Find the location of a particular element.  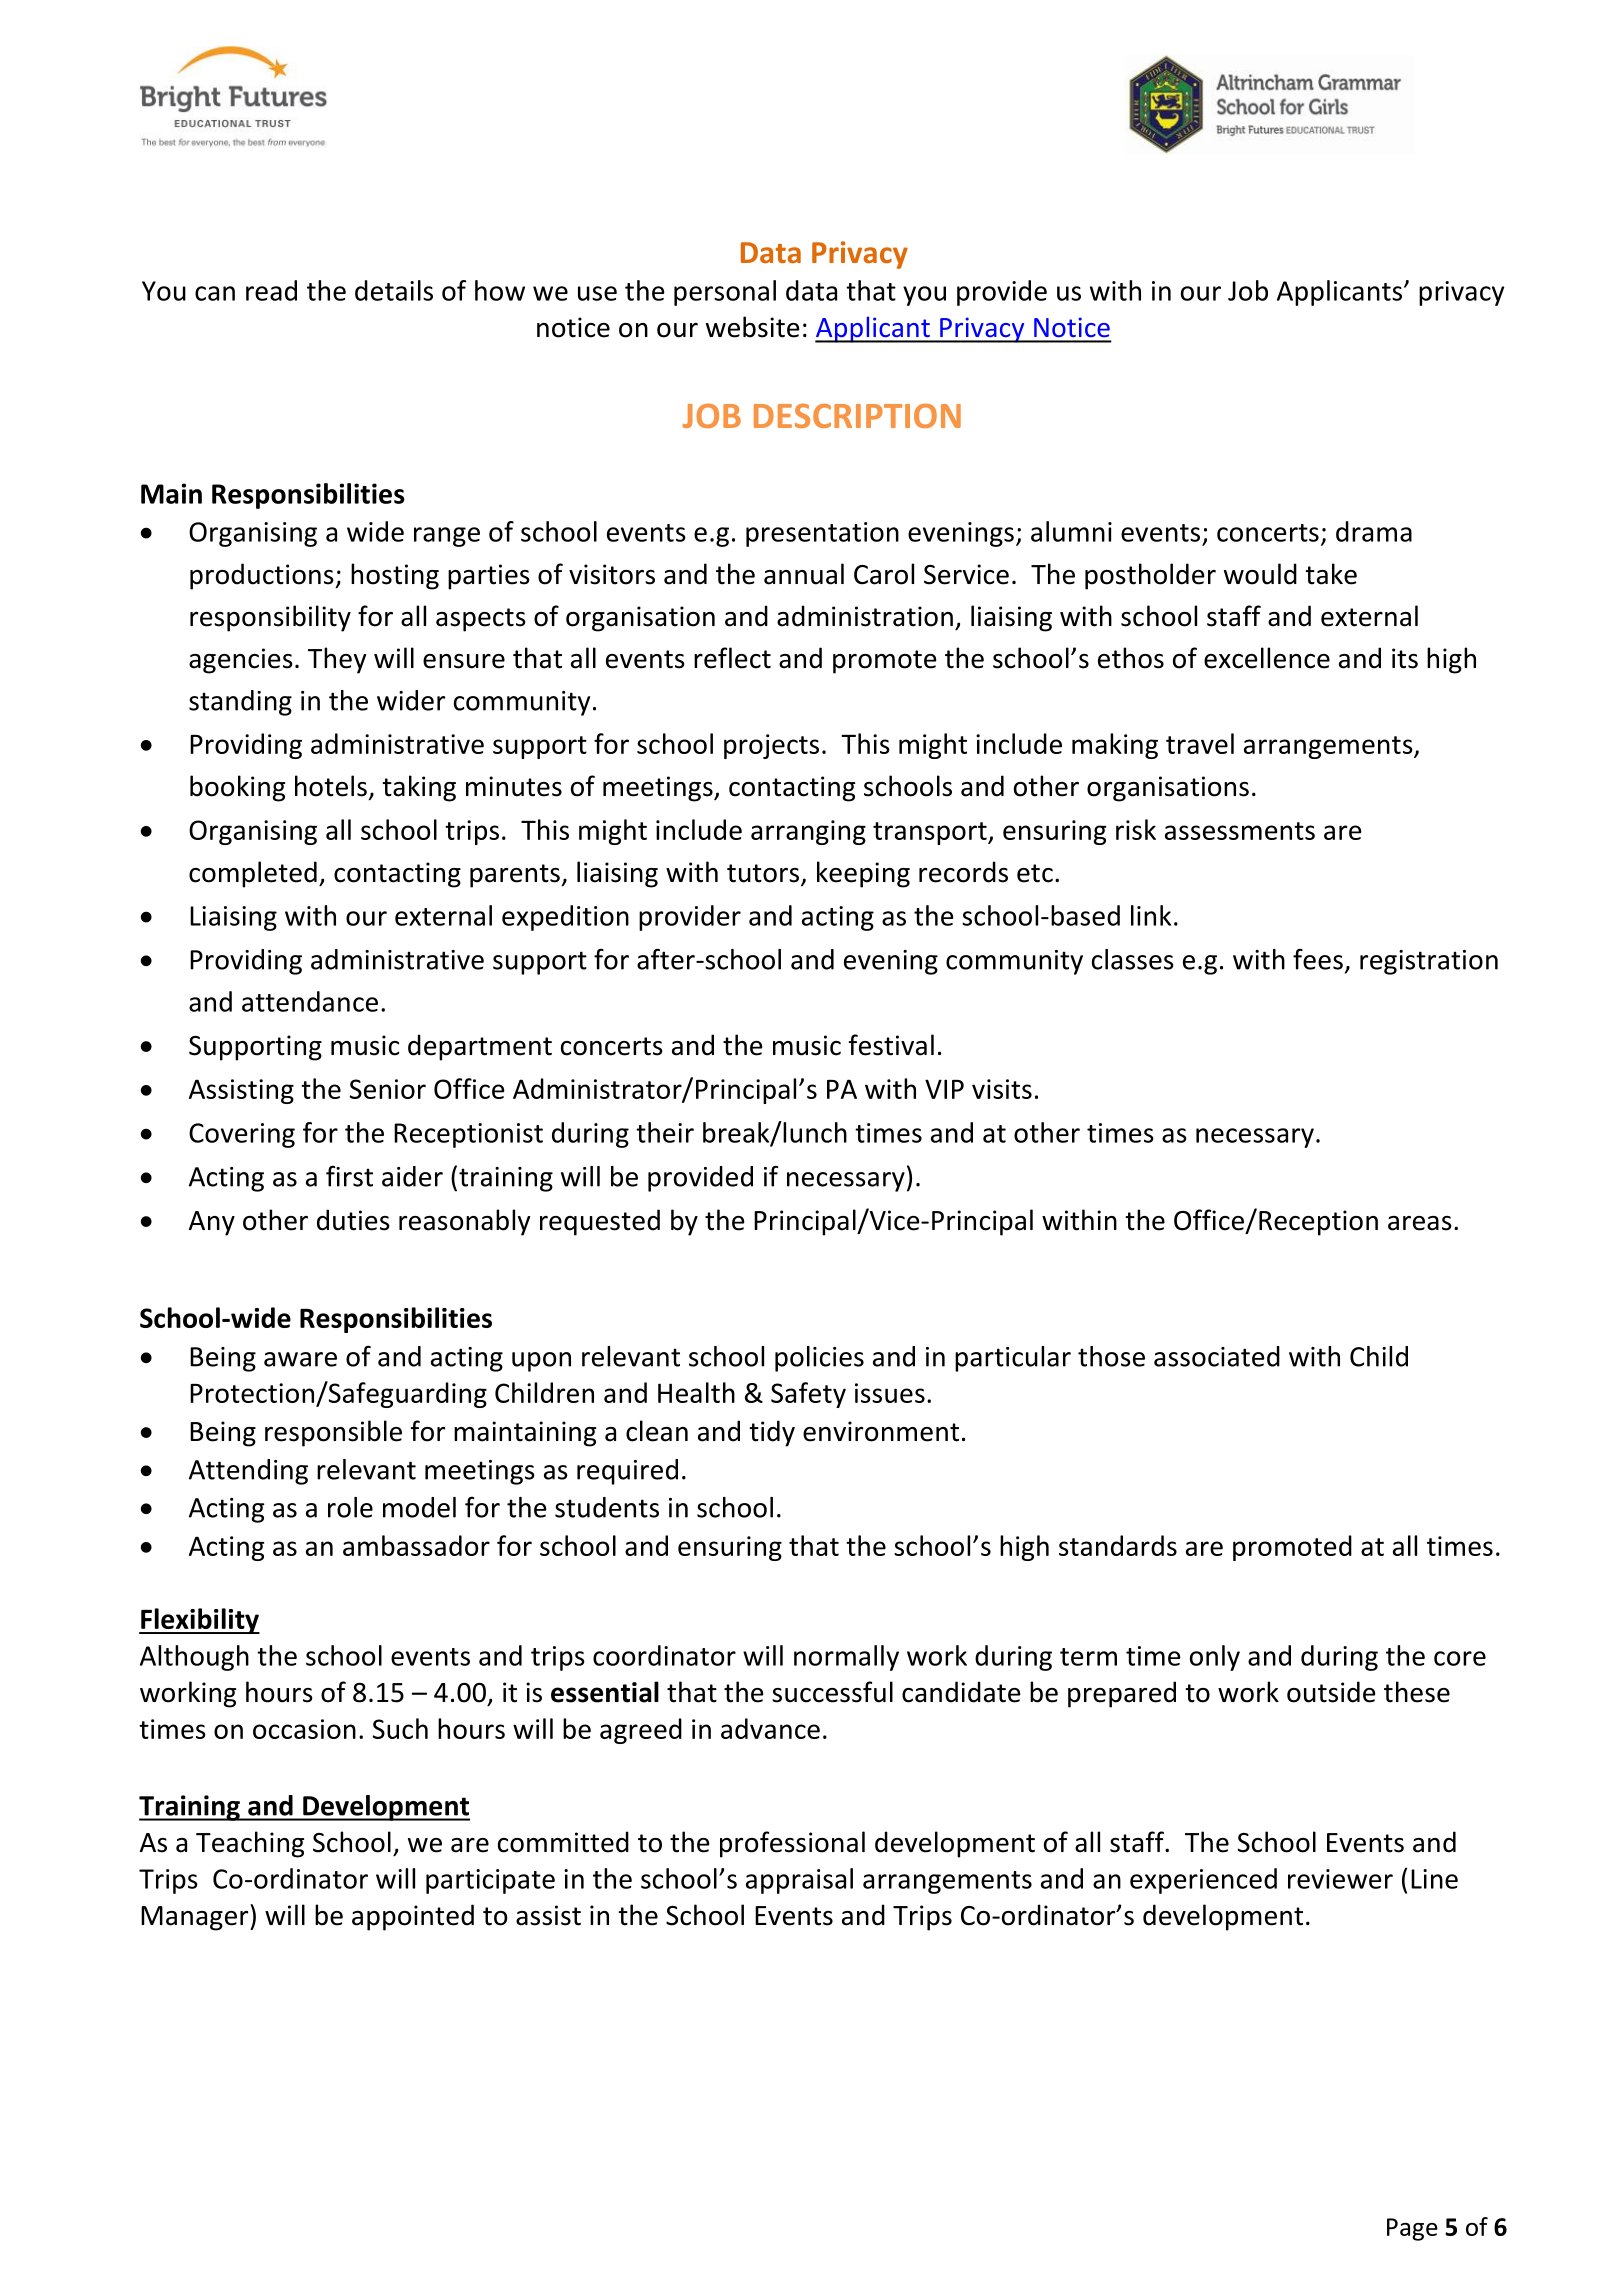

appraisal is located at coordinates (799, 1881).
